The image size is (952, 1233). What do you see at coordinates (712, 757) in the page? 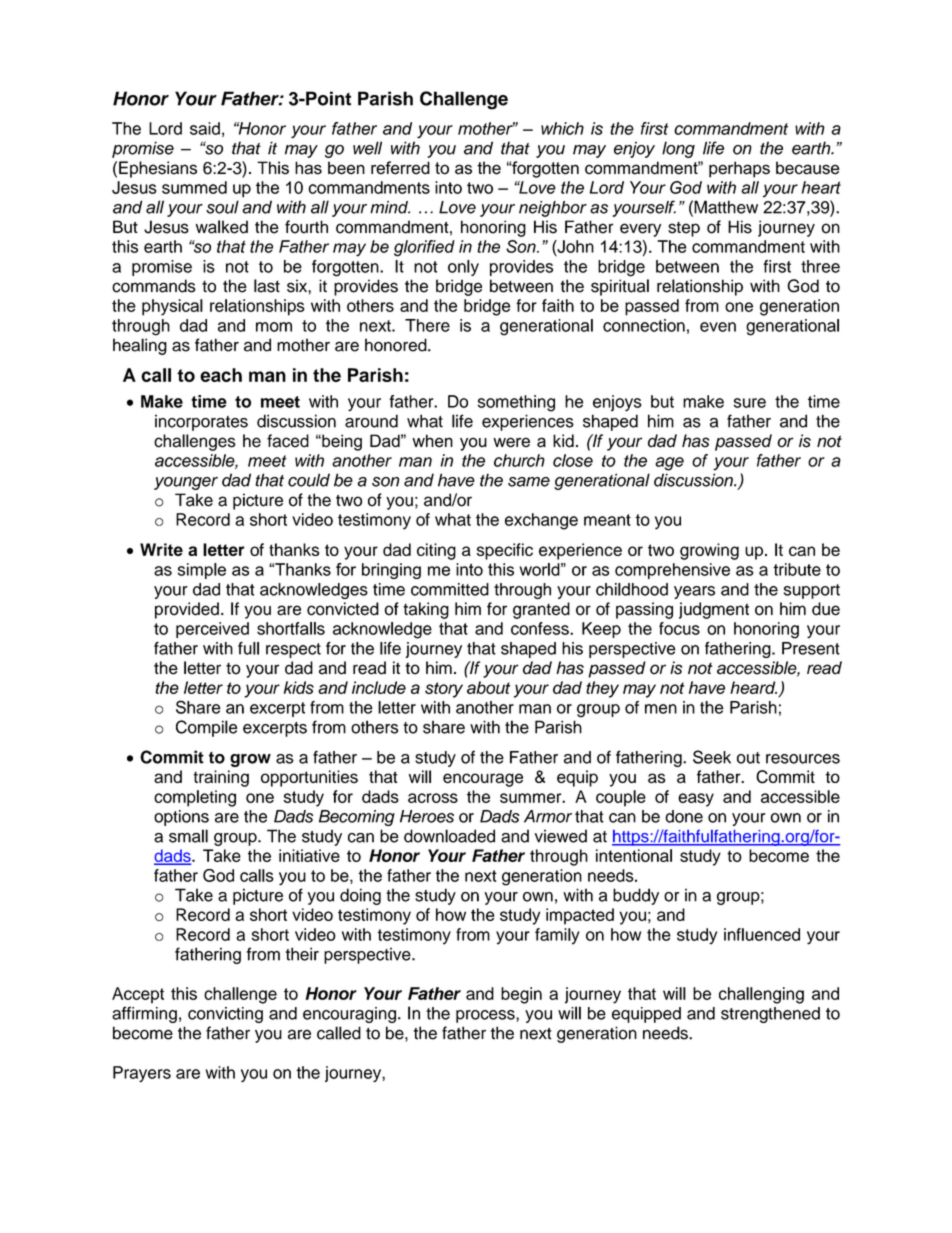
I see `Seek` at bounding box center [712, 757].
